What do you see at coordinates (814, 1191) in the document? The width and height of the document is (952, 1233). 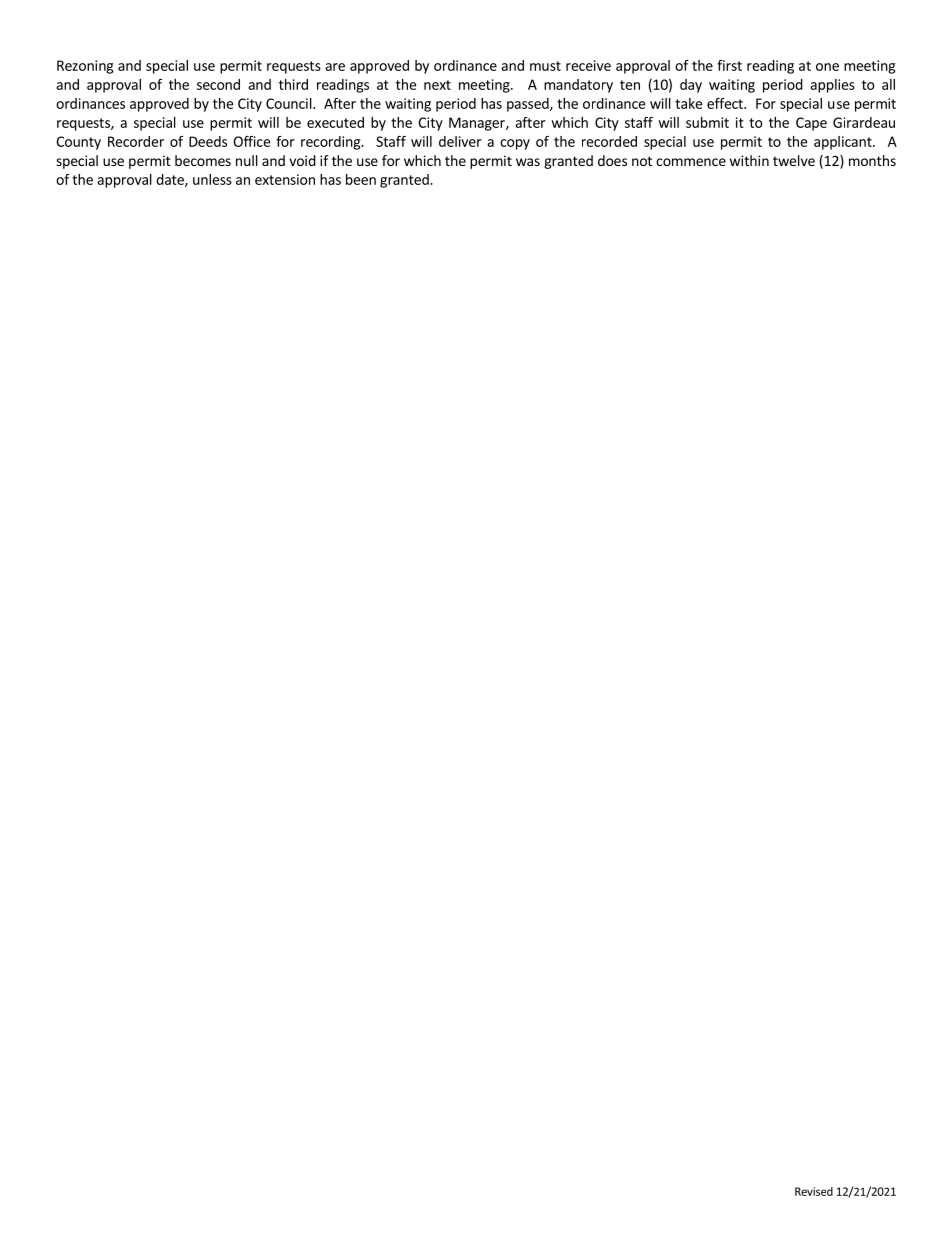 I see `Revised` at bounding box center [814, 1191].
